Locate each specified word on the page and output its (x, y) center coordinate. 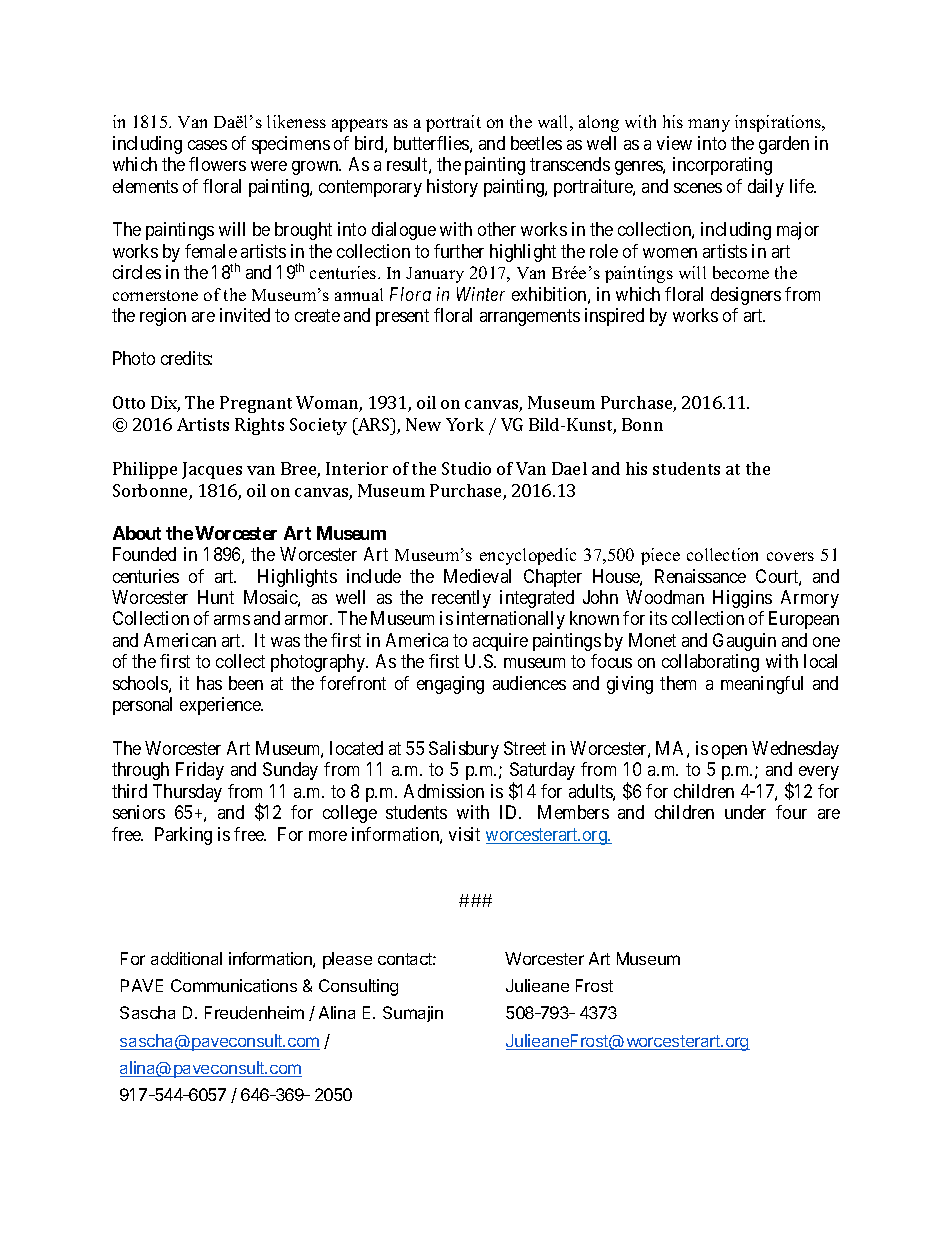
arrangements (530, 317)
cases (207, 145)
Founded (144, 554)
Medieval (477, 576)
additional (186, 958)
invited (245, 315)
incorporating (722, 166)
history (452, 188)
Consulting (358, 987)
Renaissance (700, 576)
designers (746, 296)
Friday (200, 771)
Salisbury (464, 750)
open (729, 752)
